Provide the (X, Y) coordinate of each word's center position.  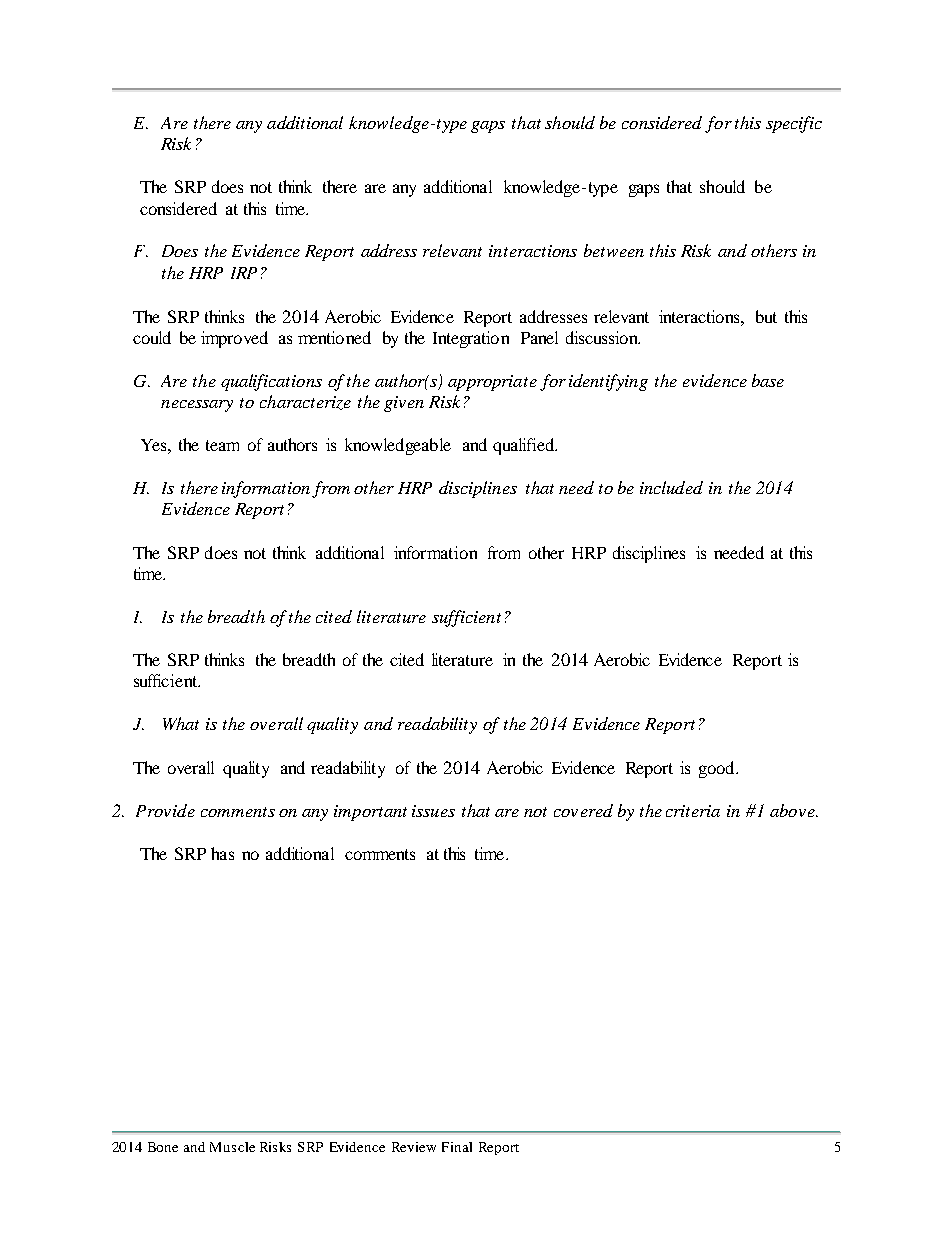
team (222, 445)
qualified (524, 446)
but (766, 316)
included (671, 487)
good (718, 769)
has (222, 853)
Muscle (232, 1147)
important (370, 813)
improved (234, 339)
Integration (471, 339)
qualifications (271, 382)
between (614, 250)
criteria (693, 811)
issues (433, 811)
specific (794, 124)
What (181, 723)
